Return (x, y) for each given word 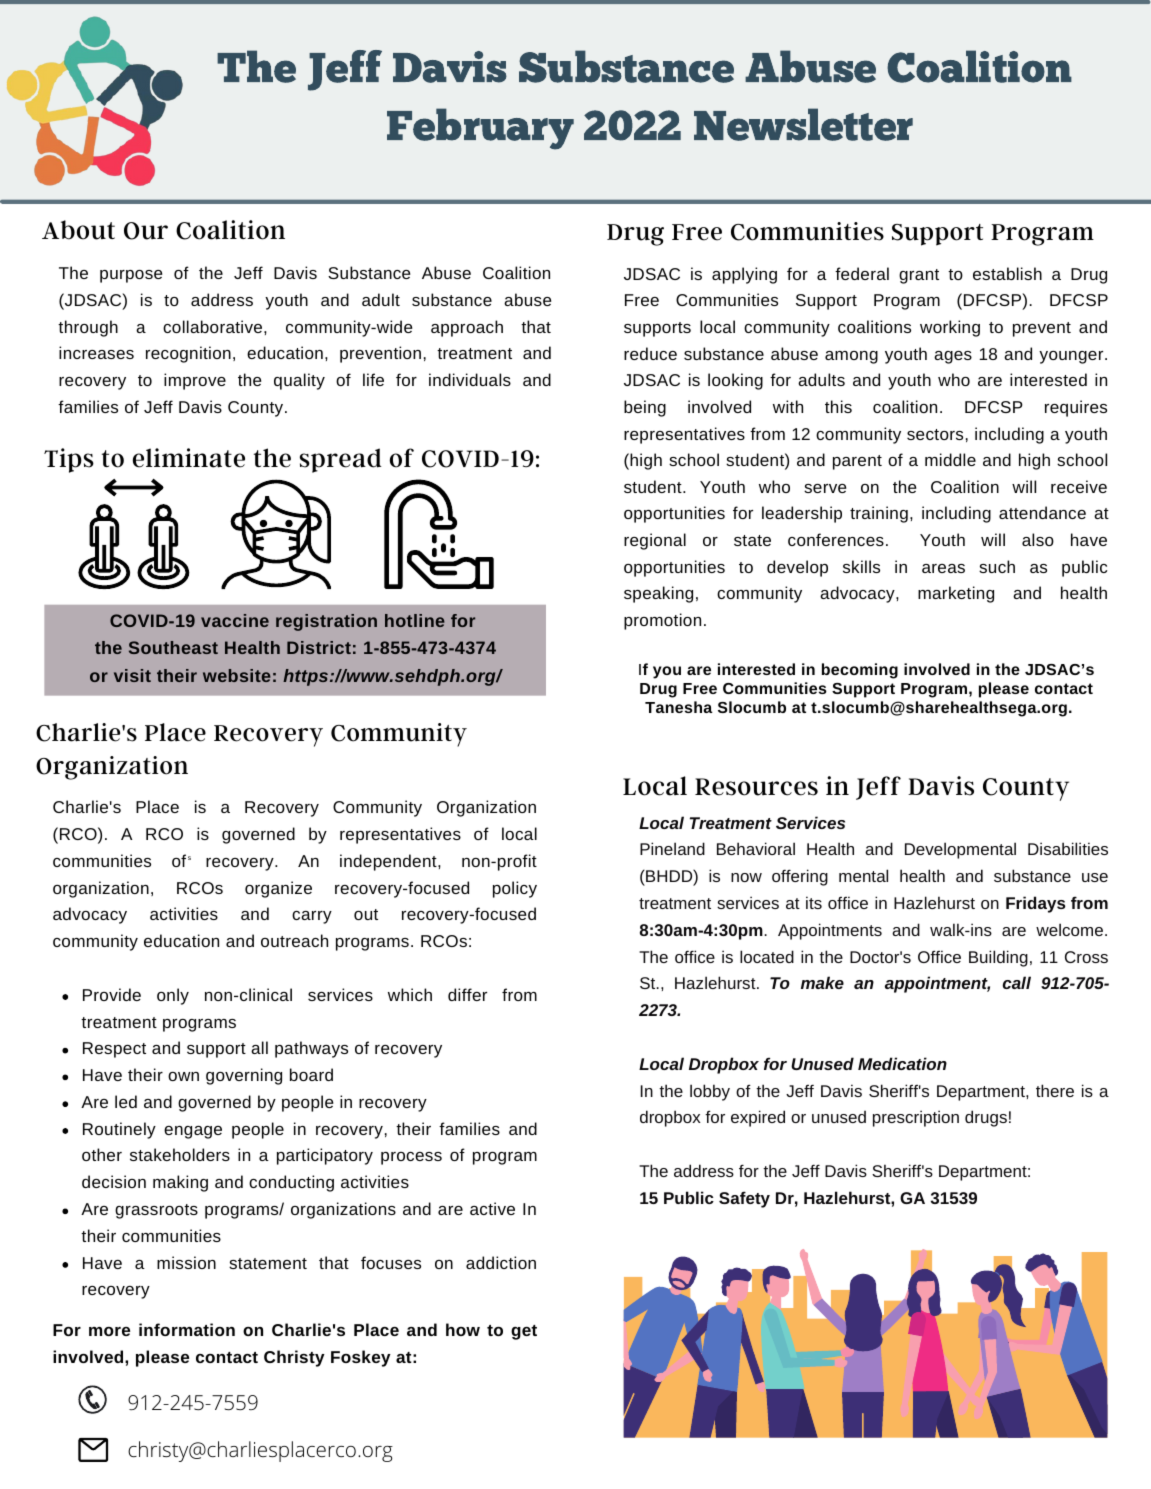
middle (950, 459)
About (78, 230)
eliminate (189, 458)
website (237, 675)
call (1016, 982)
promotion (662, 621)
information (187, 1329)
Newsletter (803, 124)
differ (467, 994)
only (173, 996)
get (524, 1332)
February (480, 129)
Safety (744, 1199)
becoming (860, 671)
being (645, 408)
